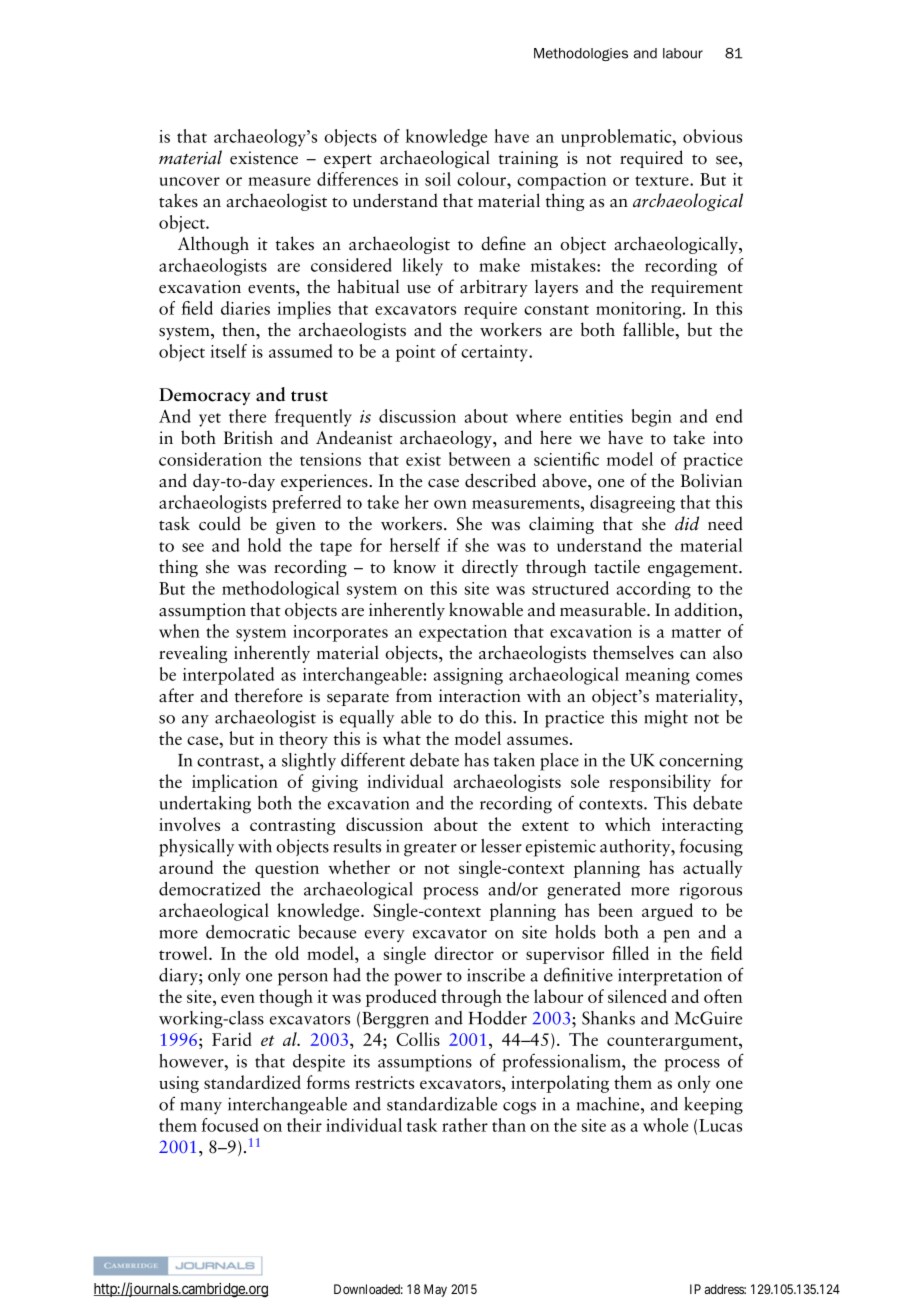  What do you see at coordinates (435, 1290) in the image?
I see `May` at bounding box center [435, 1290].
